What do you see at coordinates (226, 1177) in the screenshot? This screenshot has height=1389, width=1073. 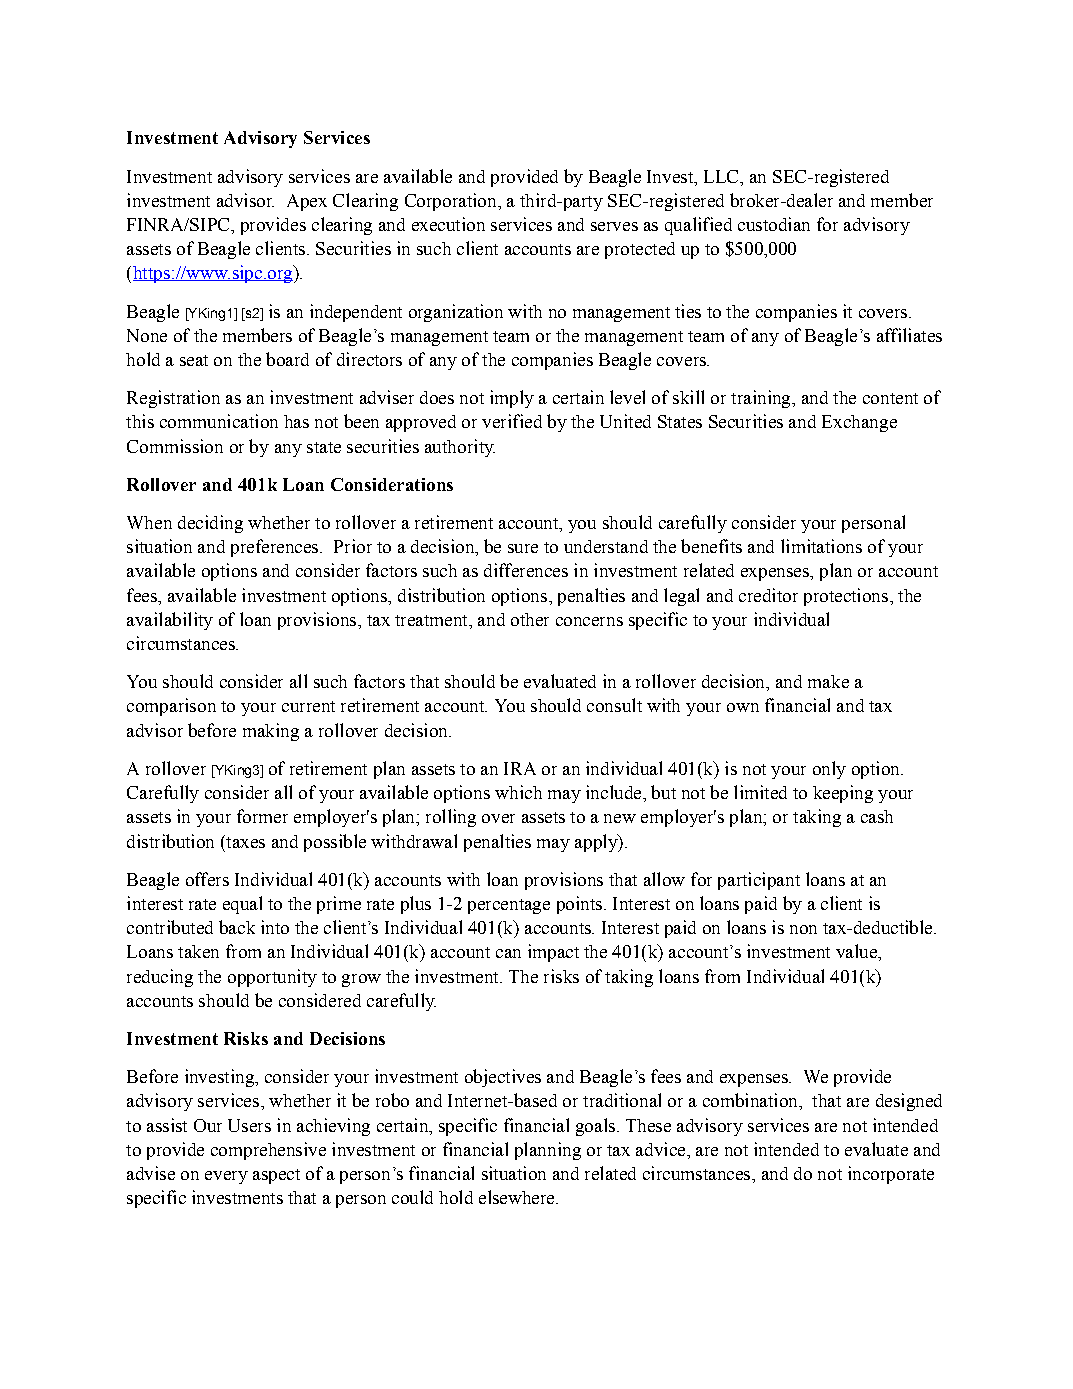 I see `every` at bounding box center [226, 1177].
